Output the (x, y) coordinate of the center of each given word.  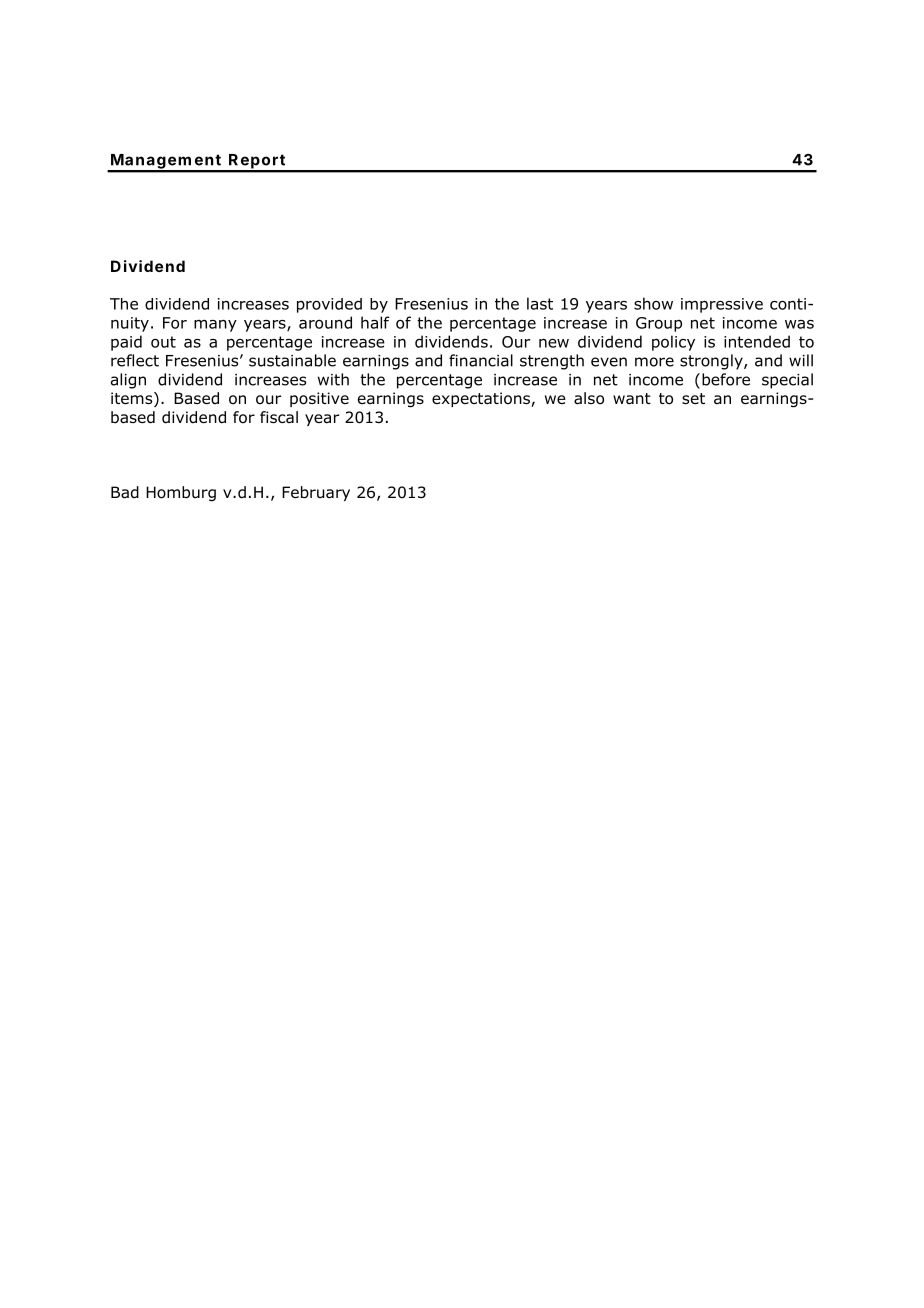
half (375, 322)
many (215, 326)
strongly (712, 362)
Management (166, 162)
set (693, 398)
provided (329, 305)
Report (257, 162)
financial (481, 360)
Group (659, 324)
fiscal (279, 417)
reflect (135, 360)
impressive (722, 305)
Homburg (181, 494)
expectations (482, 399)
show (653, 303)
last (540, 303)
